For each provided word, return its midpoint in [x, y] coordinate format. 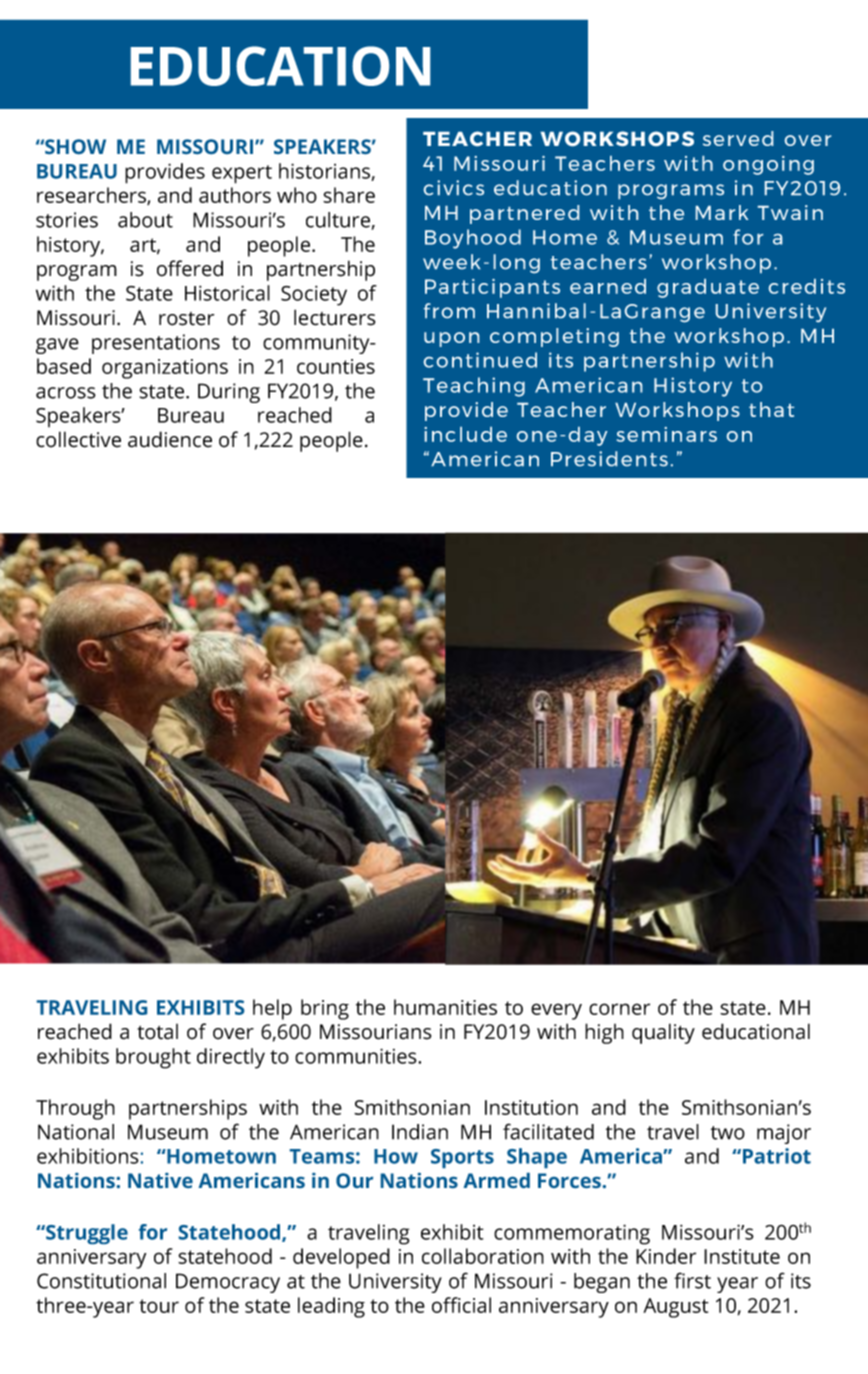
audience [170, 439]
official [461, 1305]
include [466, 434]
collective [78, 439]
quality [663, 1033]
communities [357, 1056]
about [145, 220]
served [738, 138]
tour [159, 1306]
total [157, 1032]
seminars [666, 434]
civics [454, 187]
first [692, 1280]
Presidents [609, 458]
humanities [445, 1007]
